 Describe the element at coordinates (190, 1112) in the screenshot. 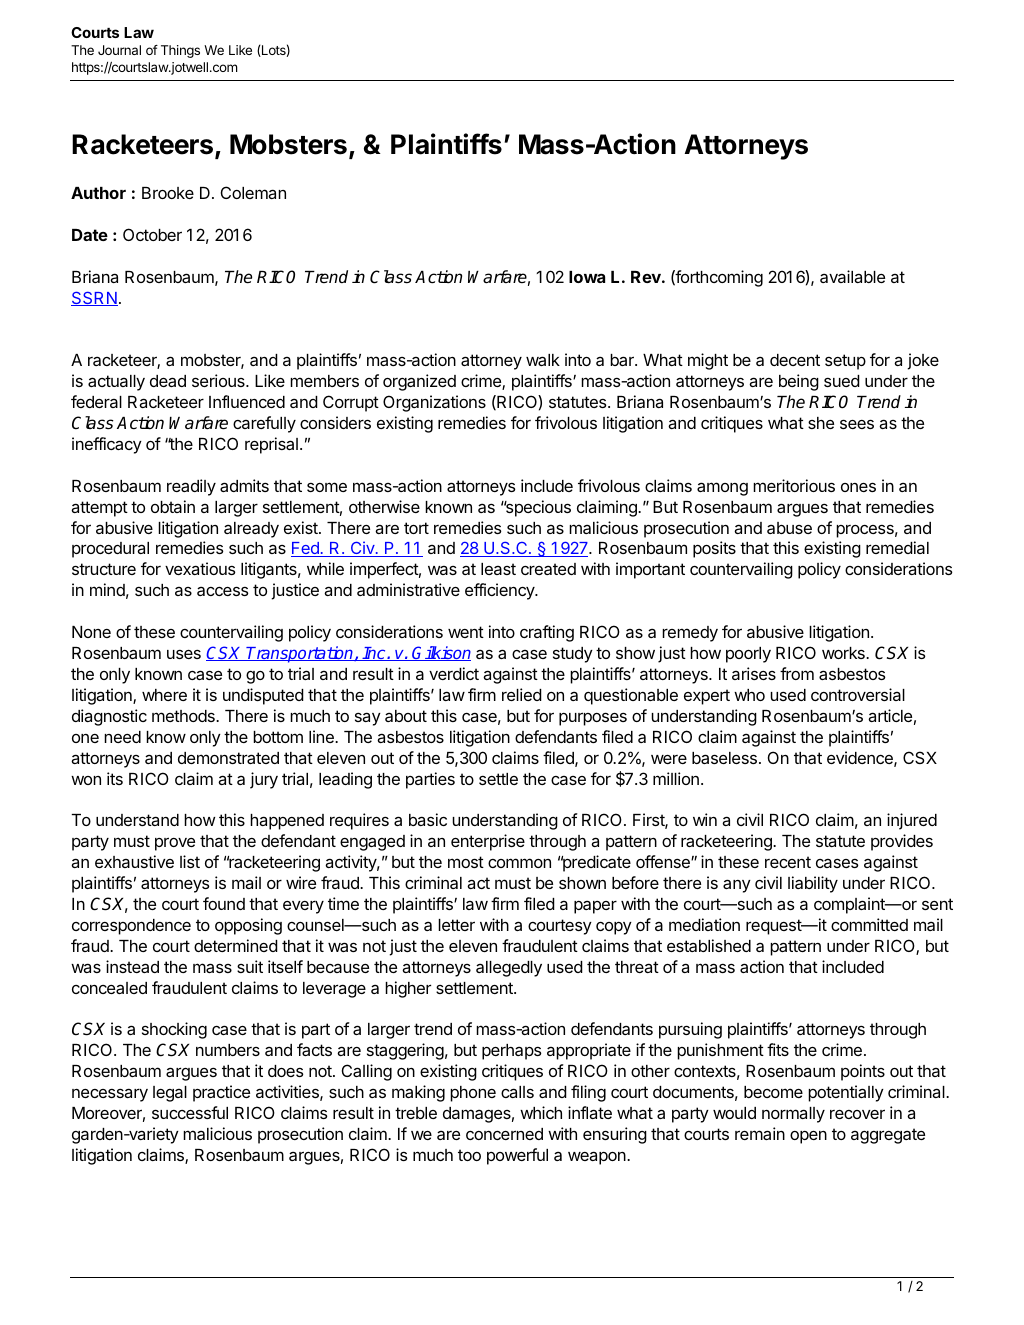

I see `successful` at that location.
